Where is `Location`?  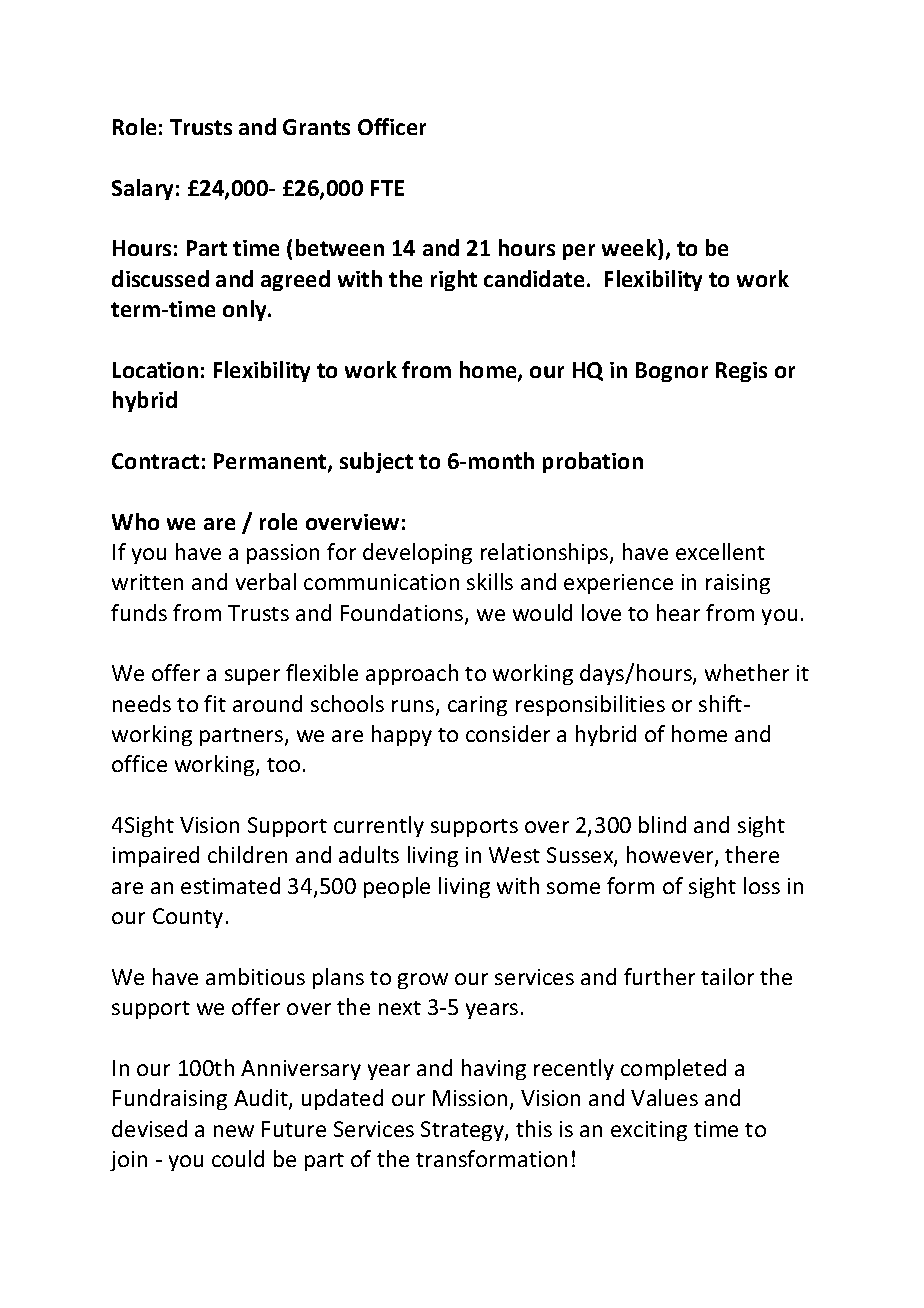
Location is located at coordinates (155, 370).
